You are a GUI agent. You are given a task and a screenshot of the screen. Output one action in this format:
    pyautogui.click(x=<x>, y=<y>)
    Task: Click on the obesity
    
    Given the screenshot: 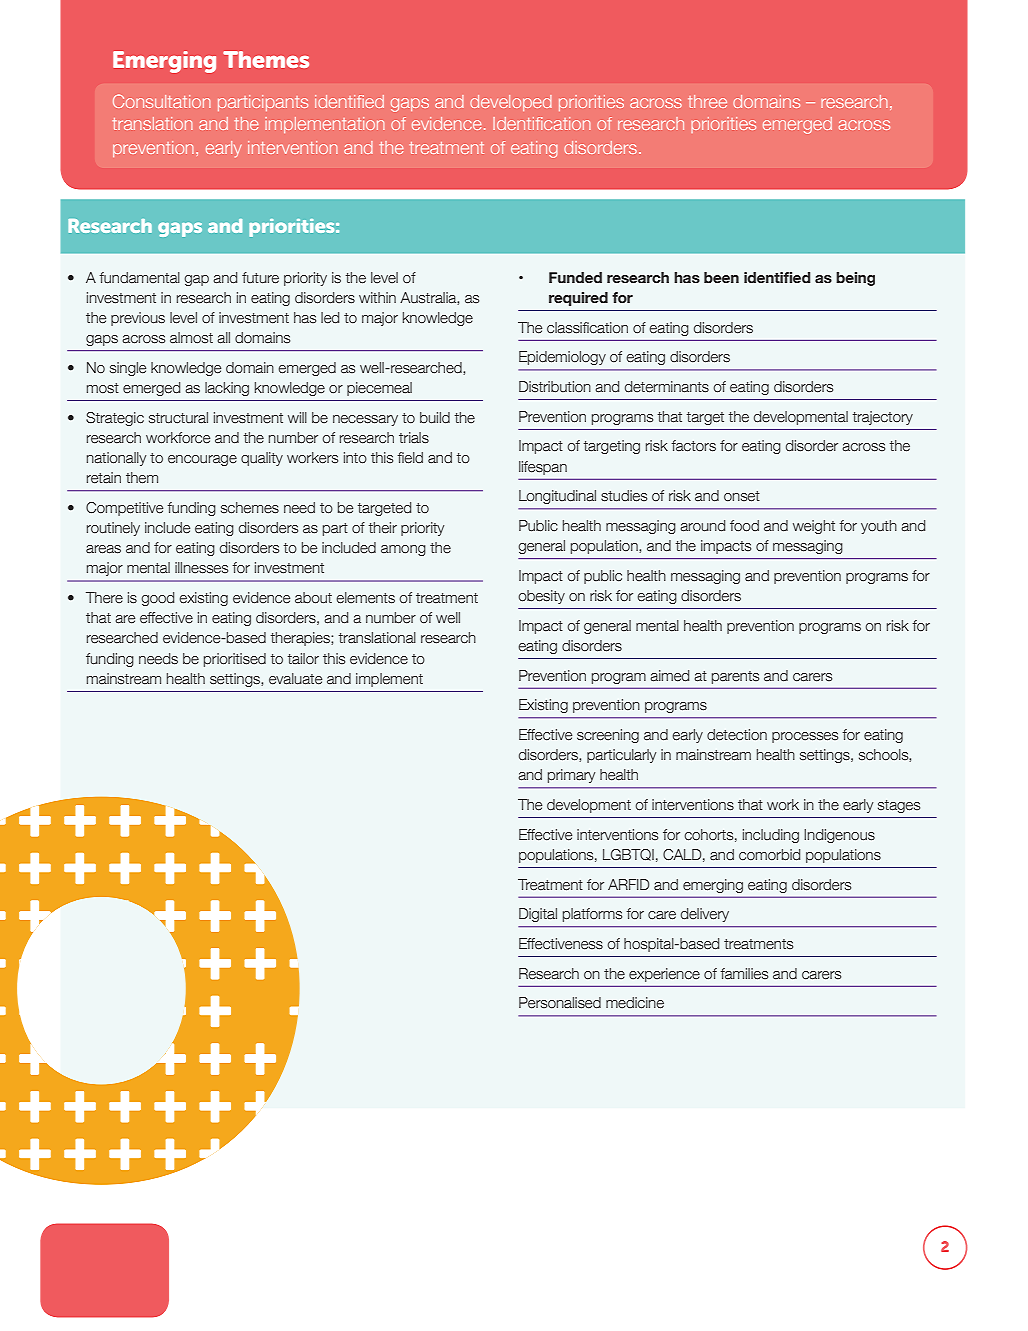 What is the action you would take?
    pyautogui.click(x=541, y=597)
